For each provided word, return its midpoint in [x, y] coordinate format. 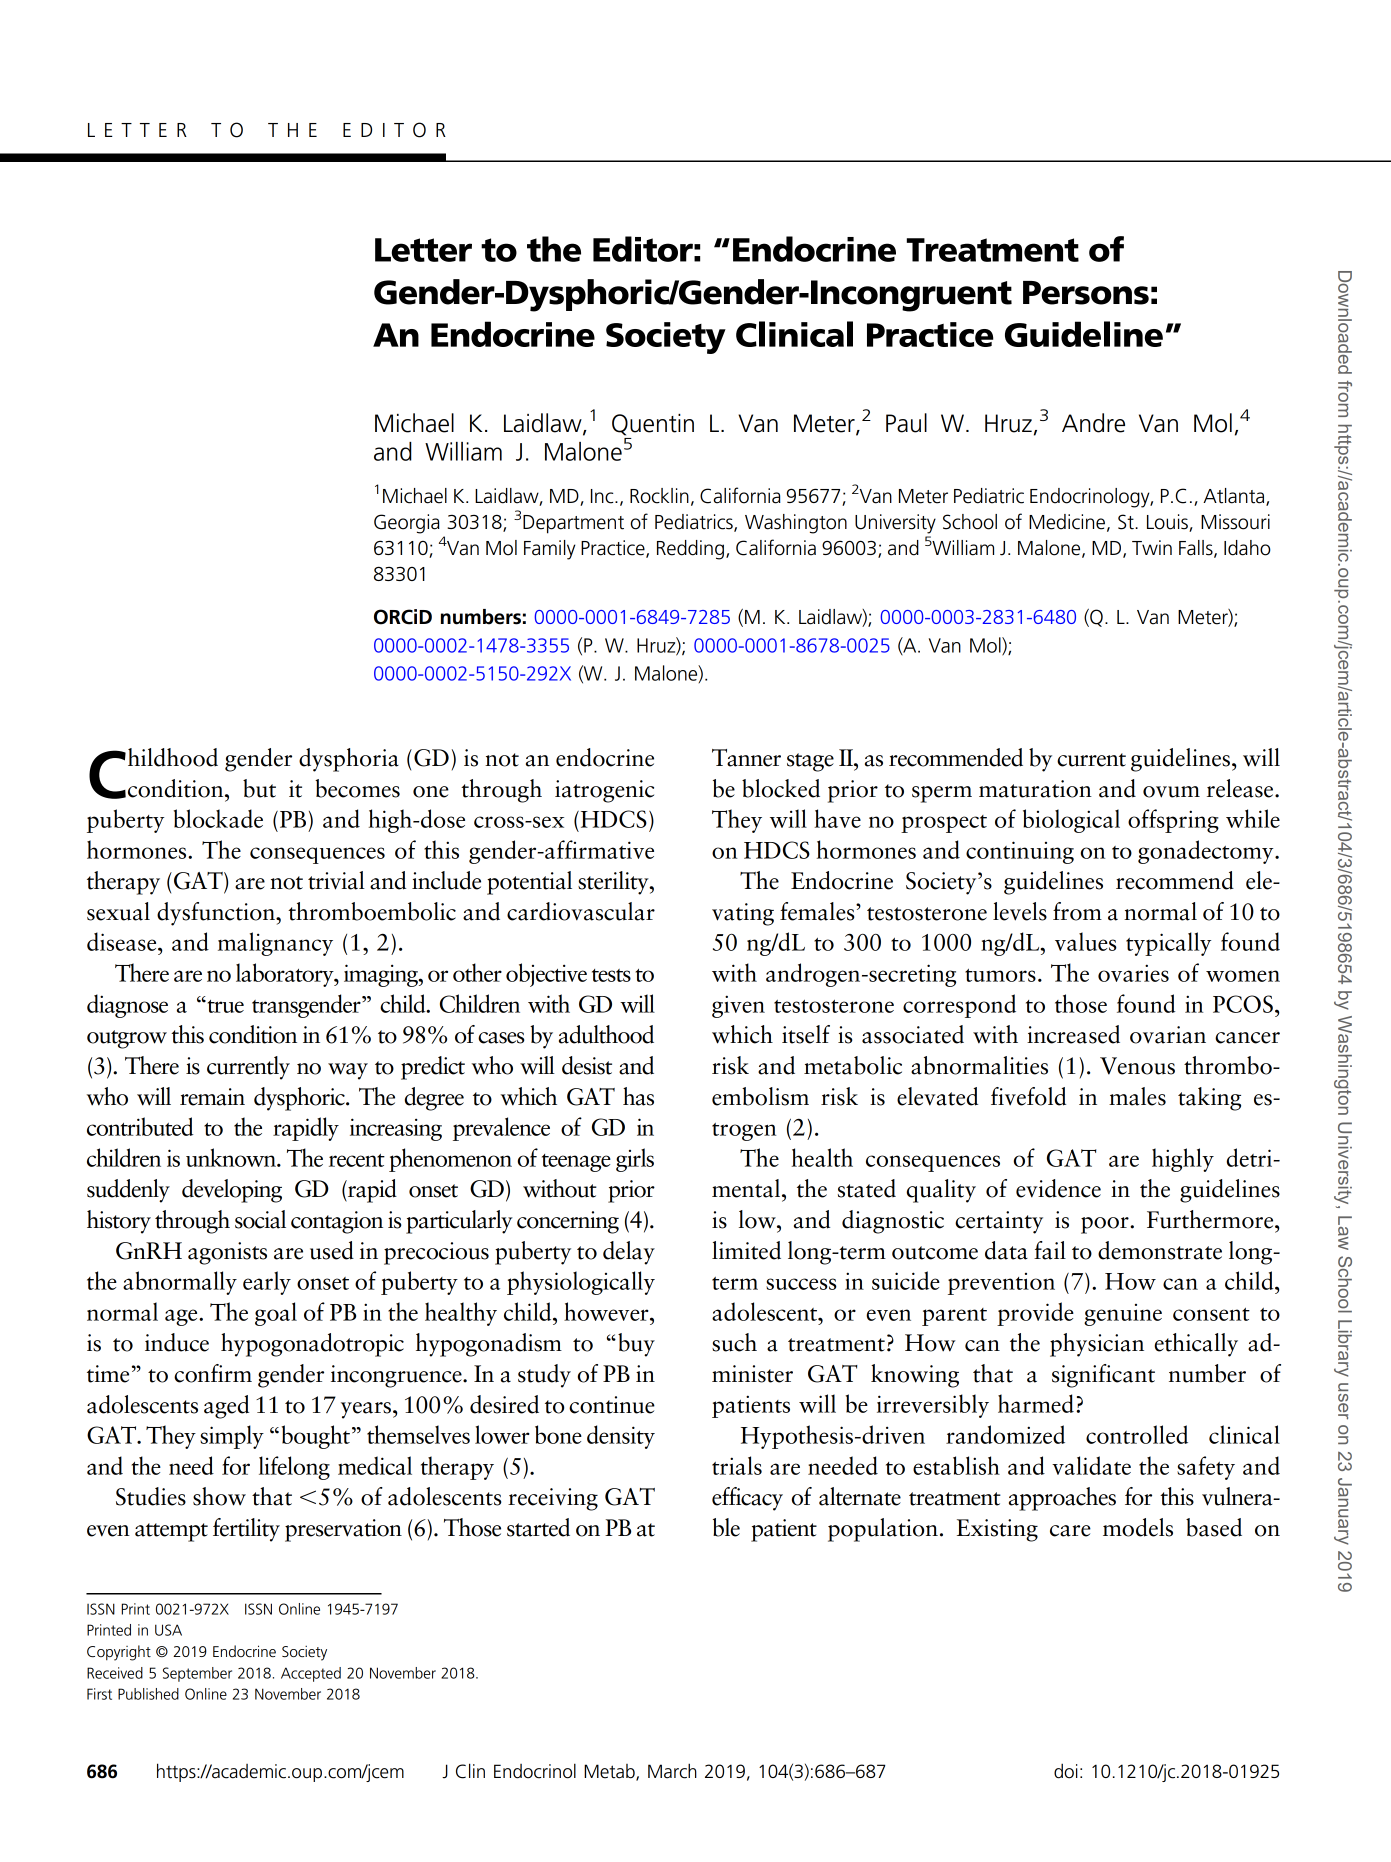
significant [1103, 1376]
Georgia [407, 524]
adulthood [606, 1034]
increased [1073, 1034]
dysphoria [349, 760]
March [672, 1771]
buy [636, 1345]
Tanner [746, 758]
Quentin [653, 425]
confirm [213, 1373]
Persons [1086, 293]
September [197, 1674]
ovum [1171, 792]
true [224, 1006]
